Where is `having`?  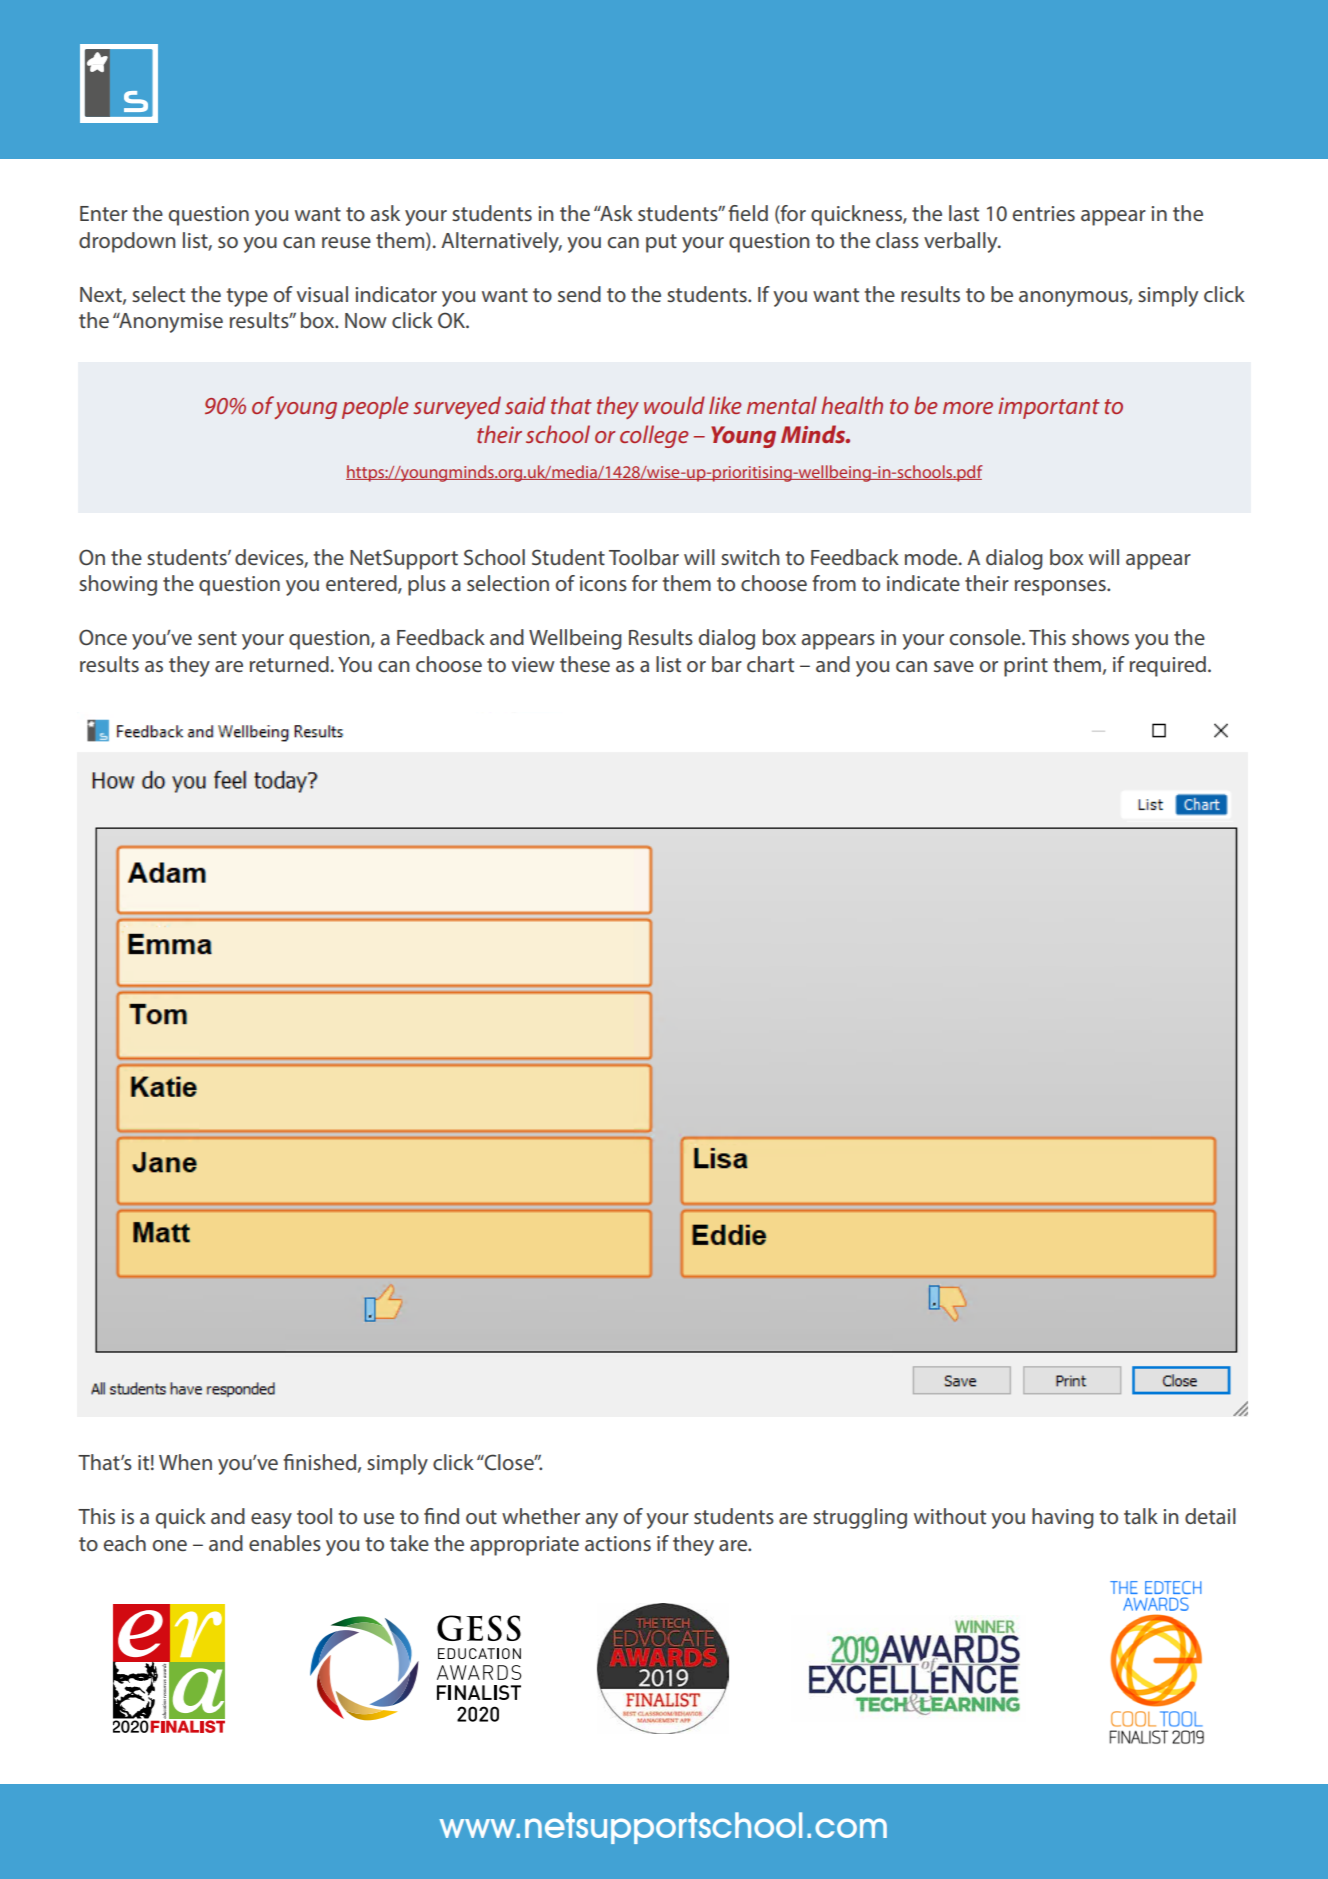
having is located at coordinates (1063, 1518).
